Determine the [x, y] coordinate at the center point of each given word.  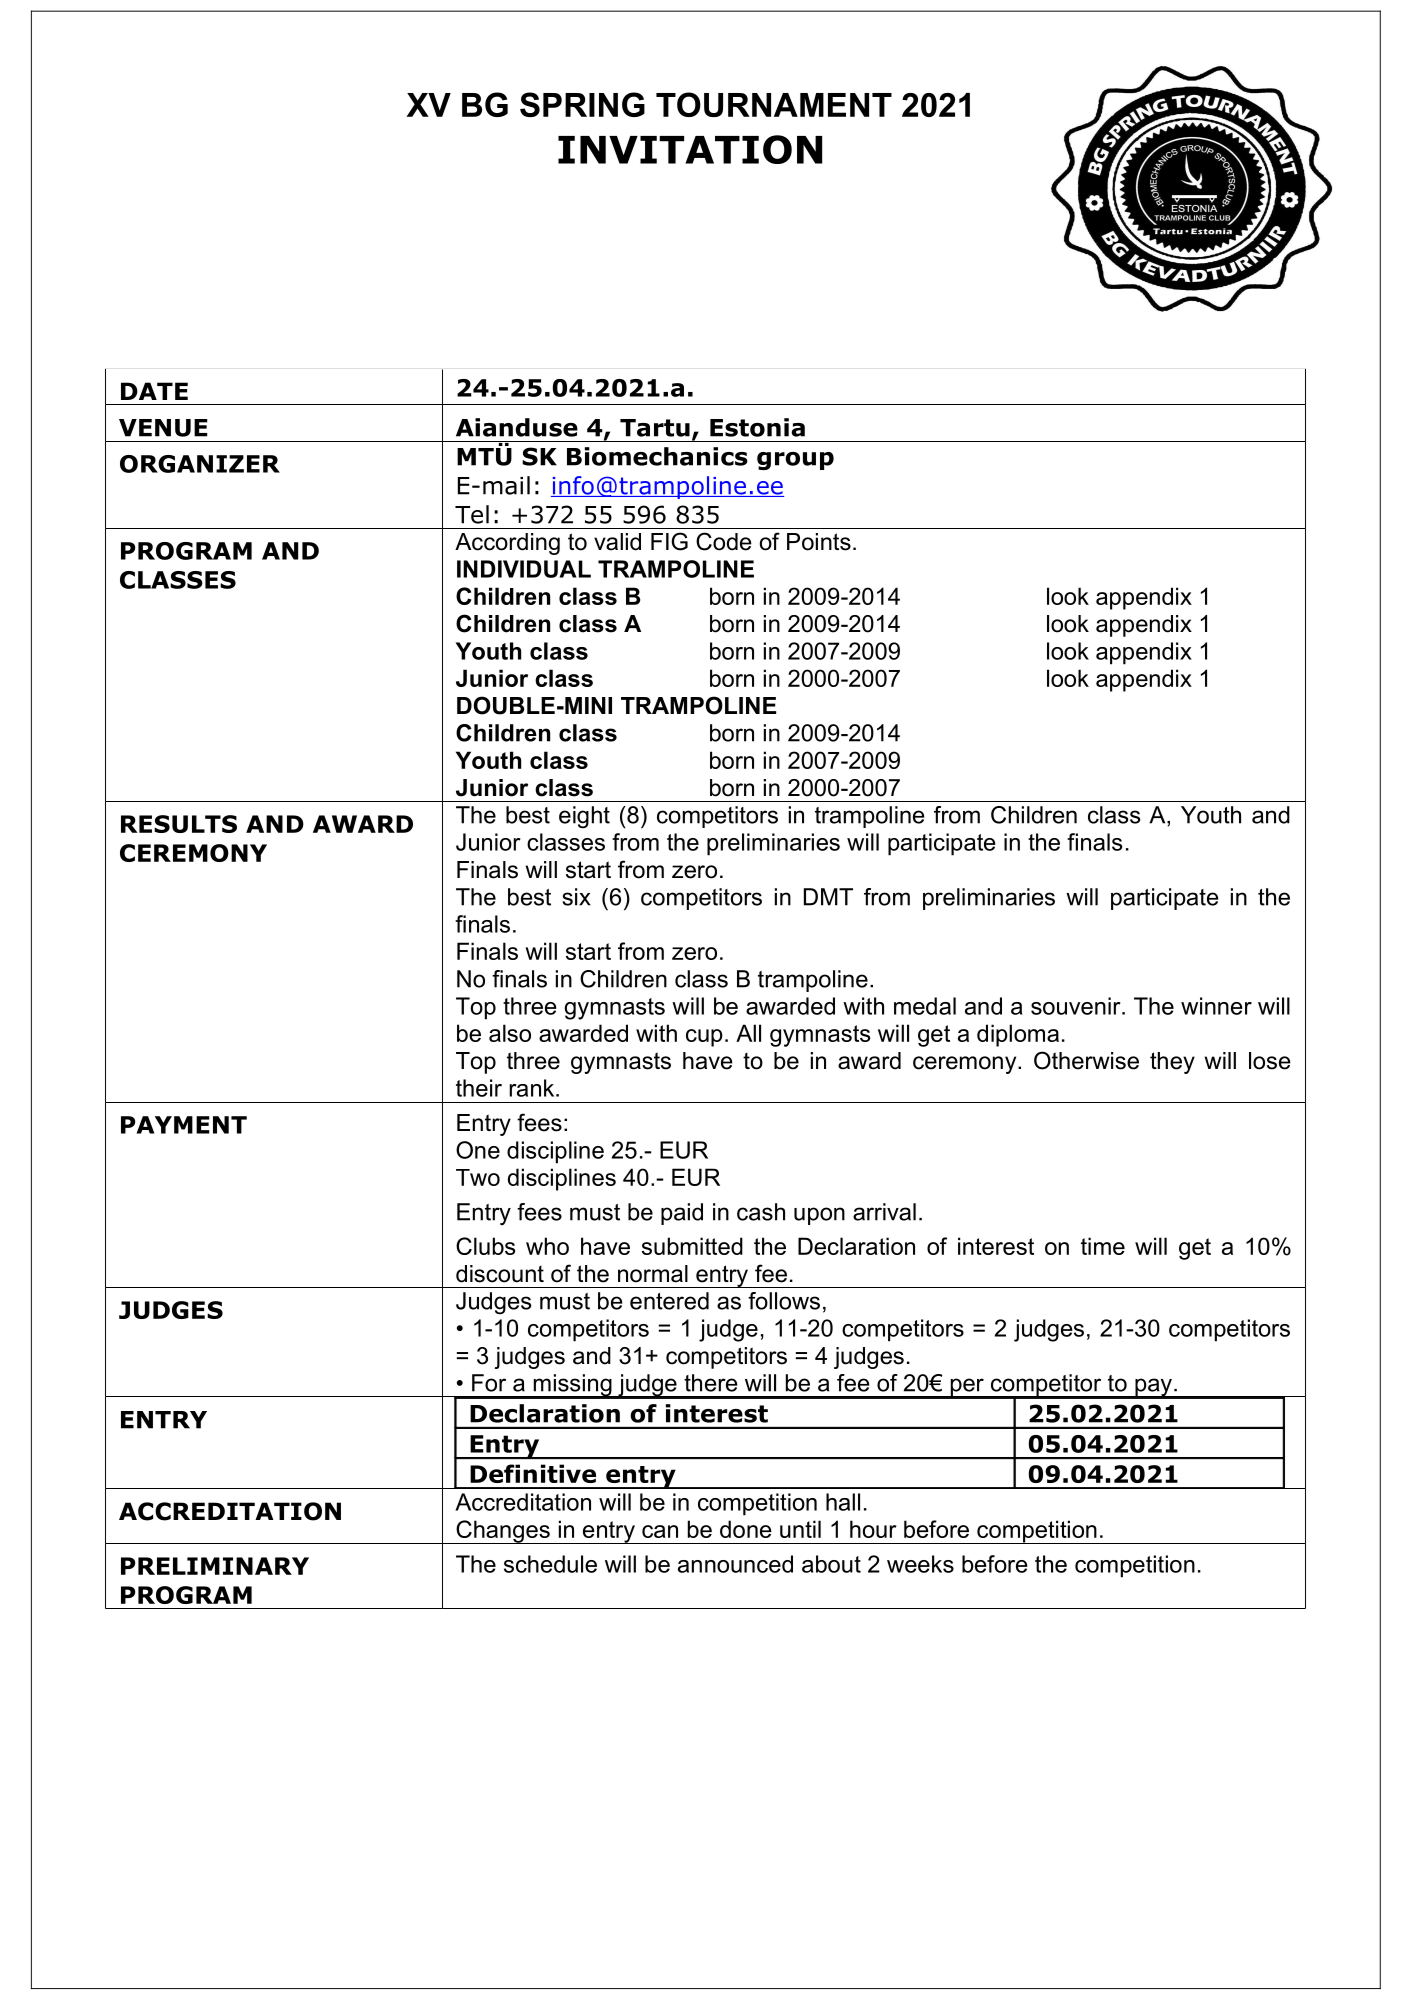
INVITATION [690, 149]
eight [584, 817]
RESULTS [179, 824]
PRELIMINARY [215, 1566]
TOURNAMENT [774, 104]
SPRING [582, 104]
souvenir [1077, 1006]
